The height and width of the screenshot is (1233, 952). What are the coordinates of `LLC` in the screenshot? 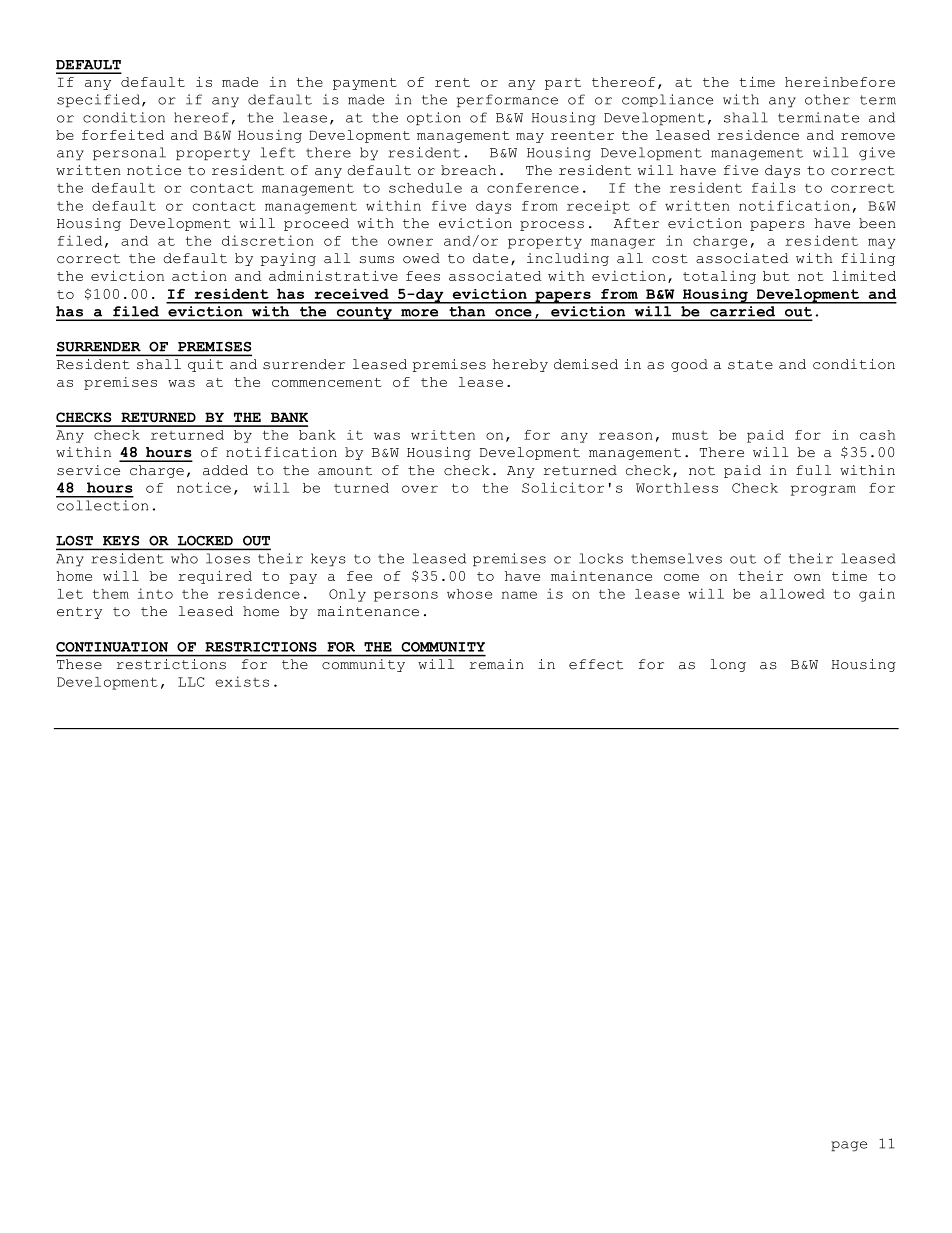 It's located at (191, 682).
